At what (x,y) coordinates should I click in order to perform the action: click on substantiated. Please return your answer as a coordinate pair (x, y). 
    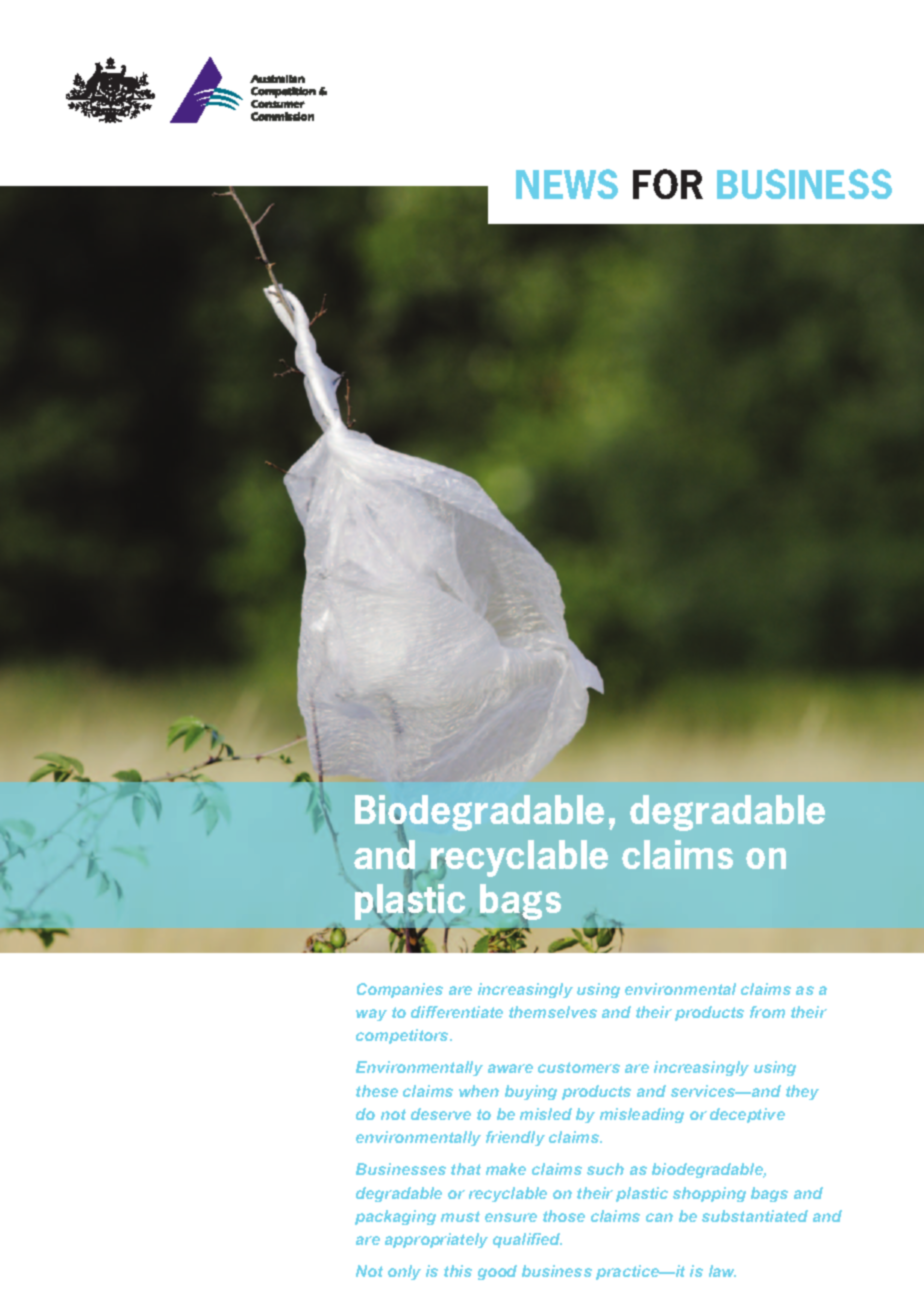
    Looking at the image, I should click on (755, 1216).
